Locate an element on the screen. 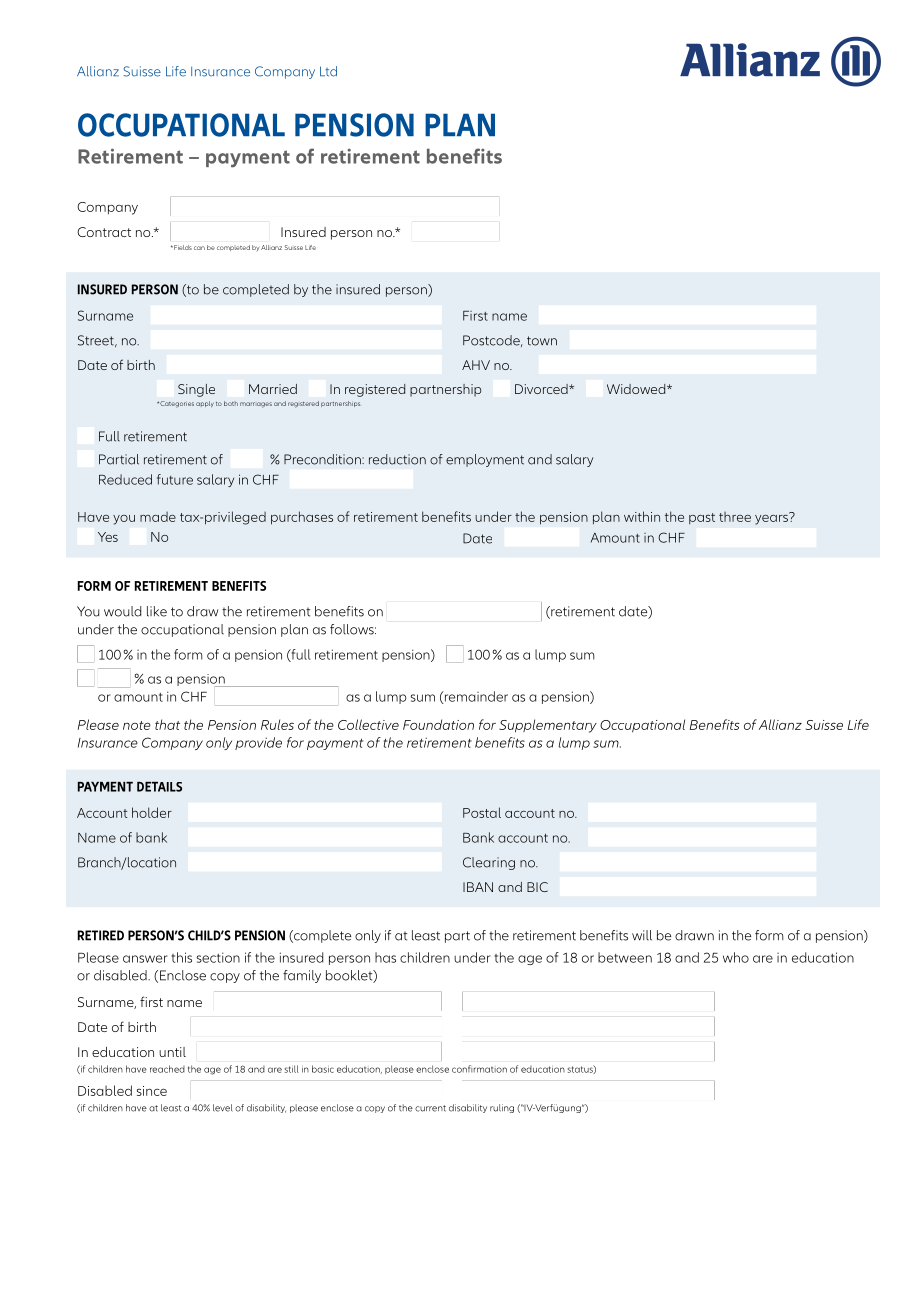  past is located at coordinates (702, 518).
